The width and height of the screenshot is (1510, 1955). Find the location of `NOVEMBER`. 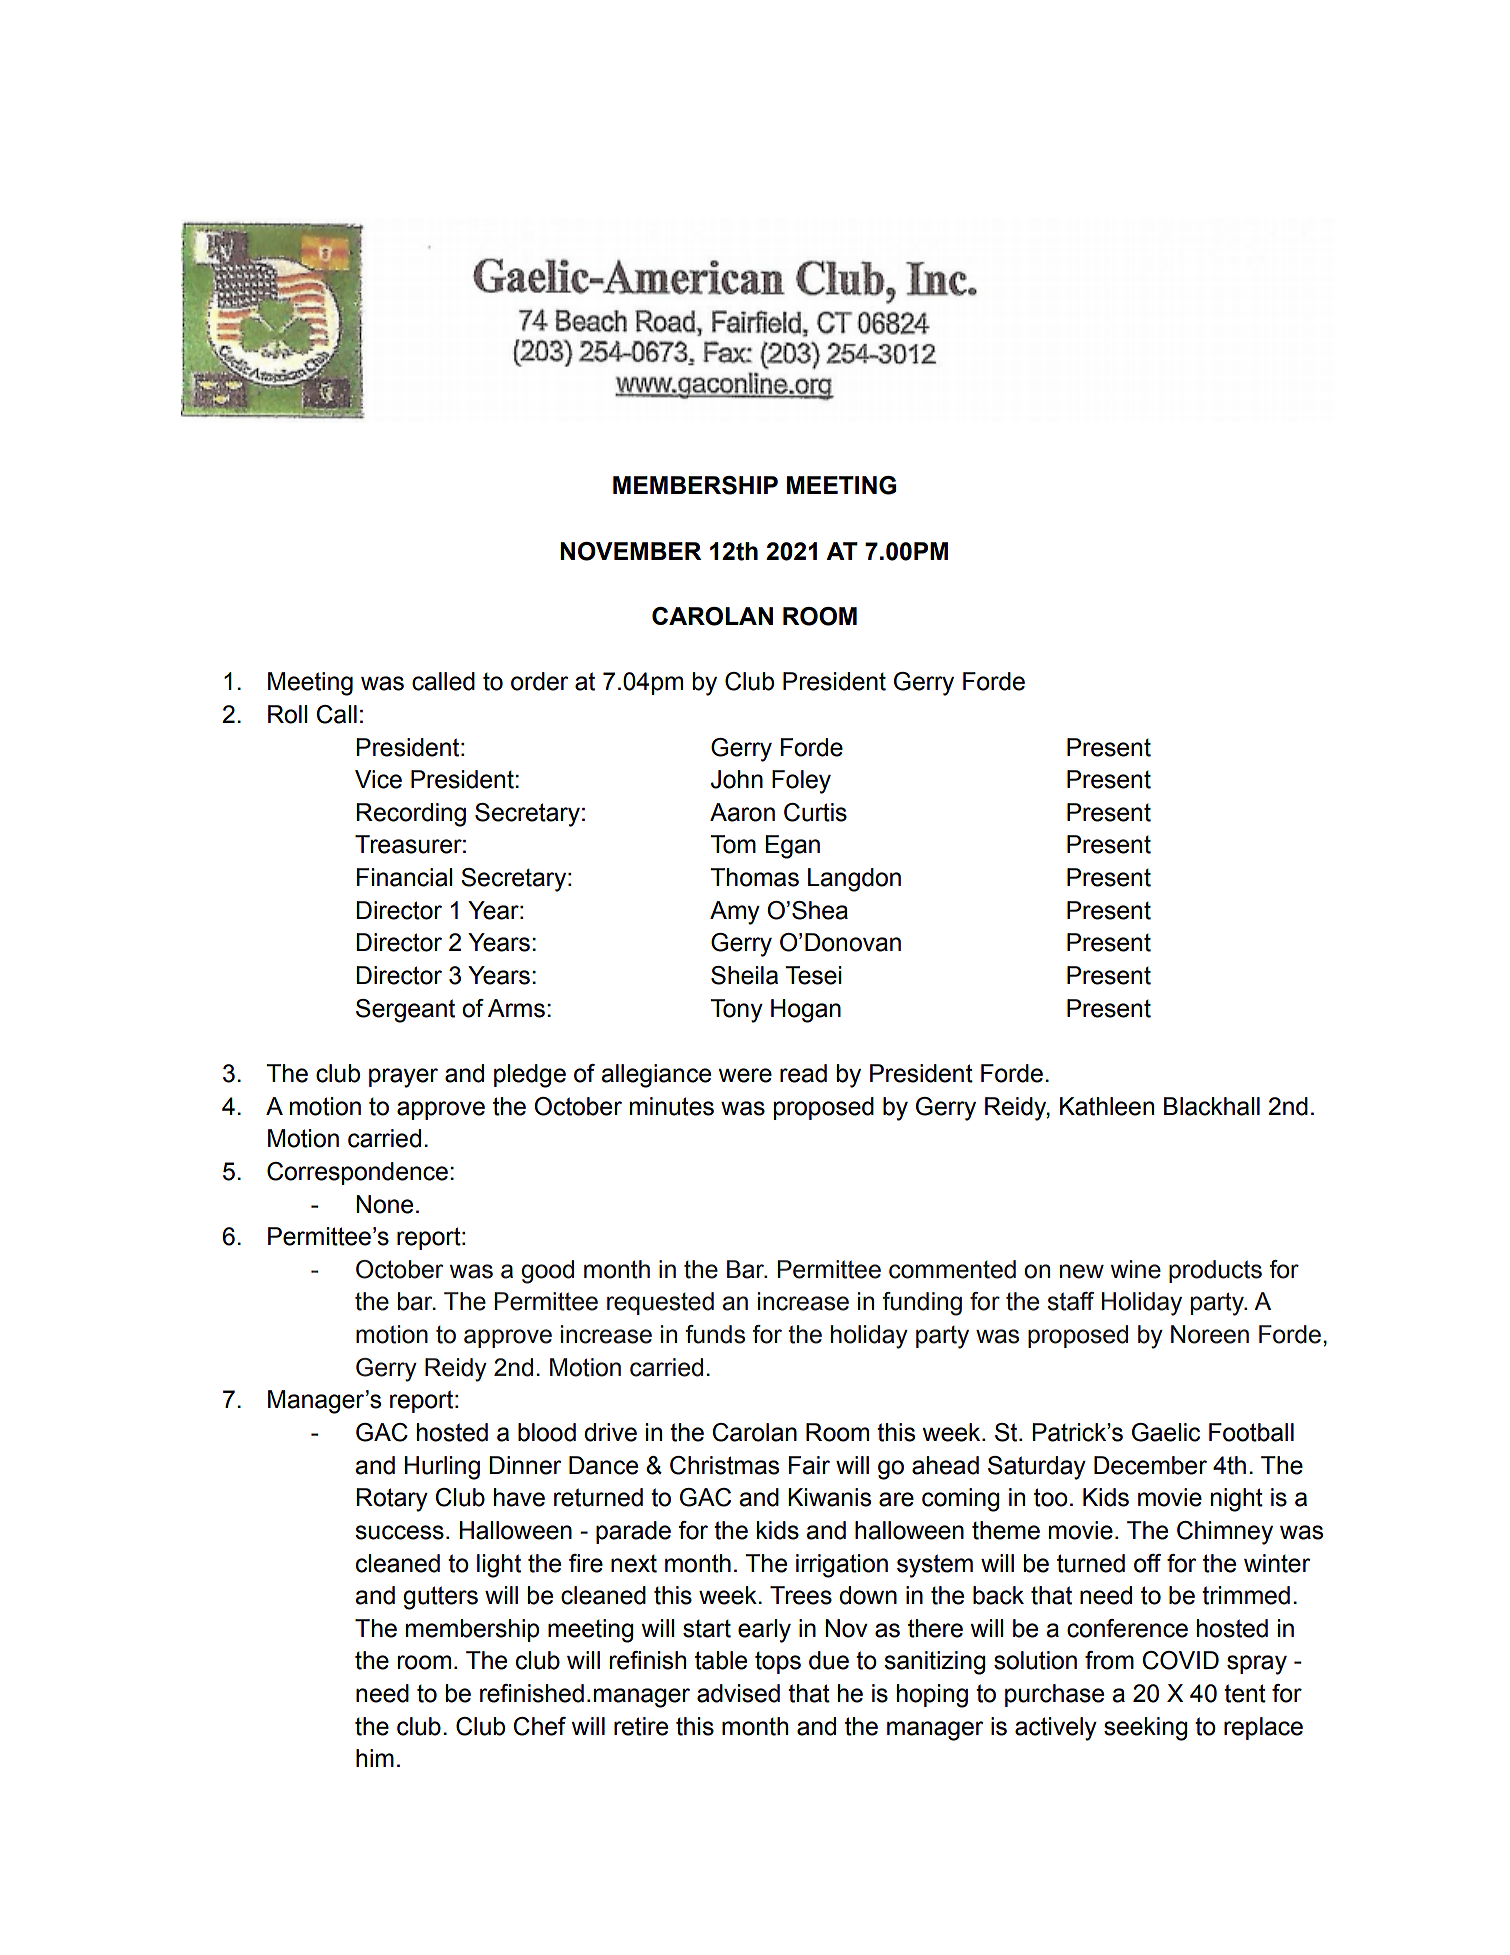

NOVEMBER is located at coordinates (630, 551).
